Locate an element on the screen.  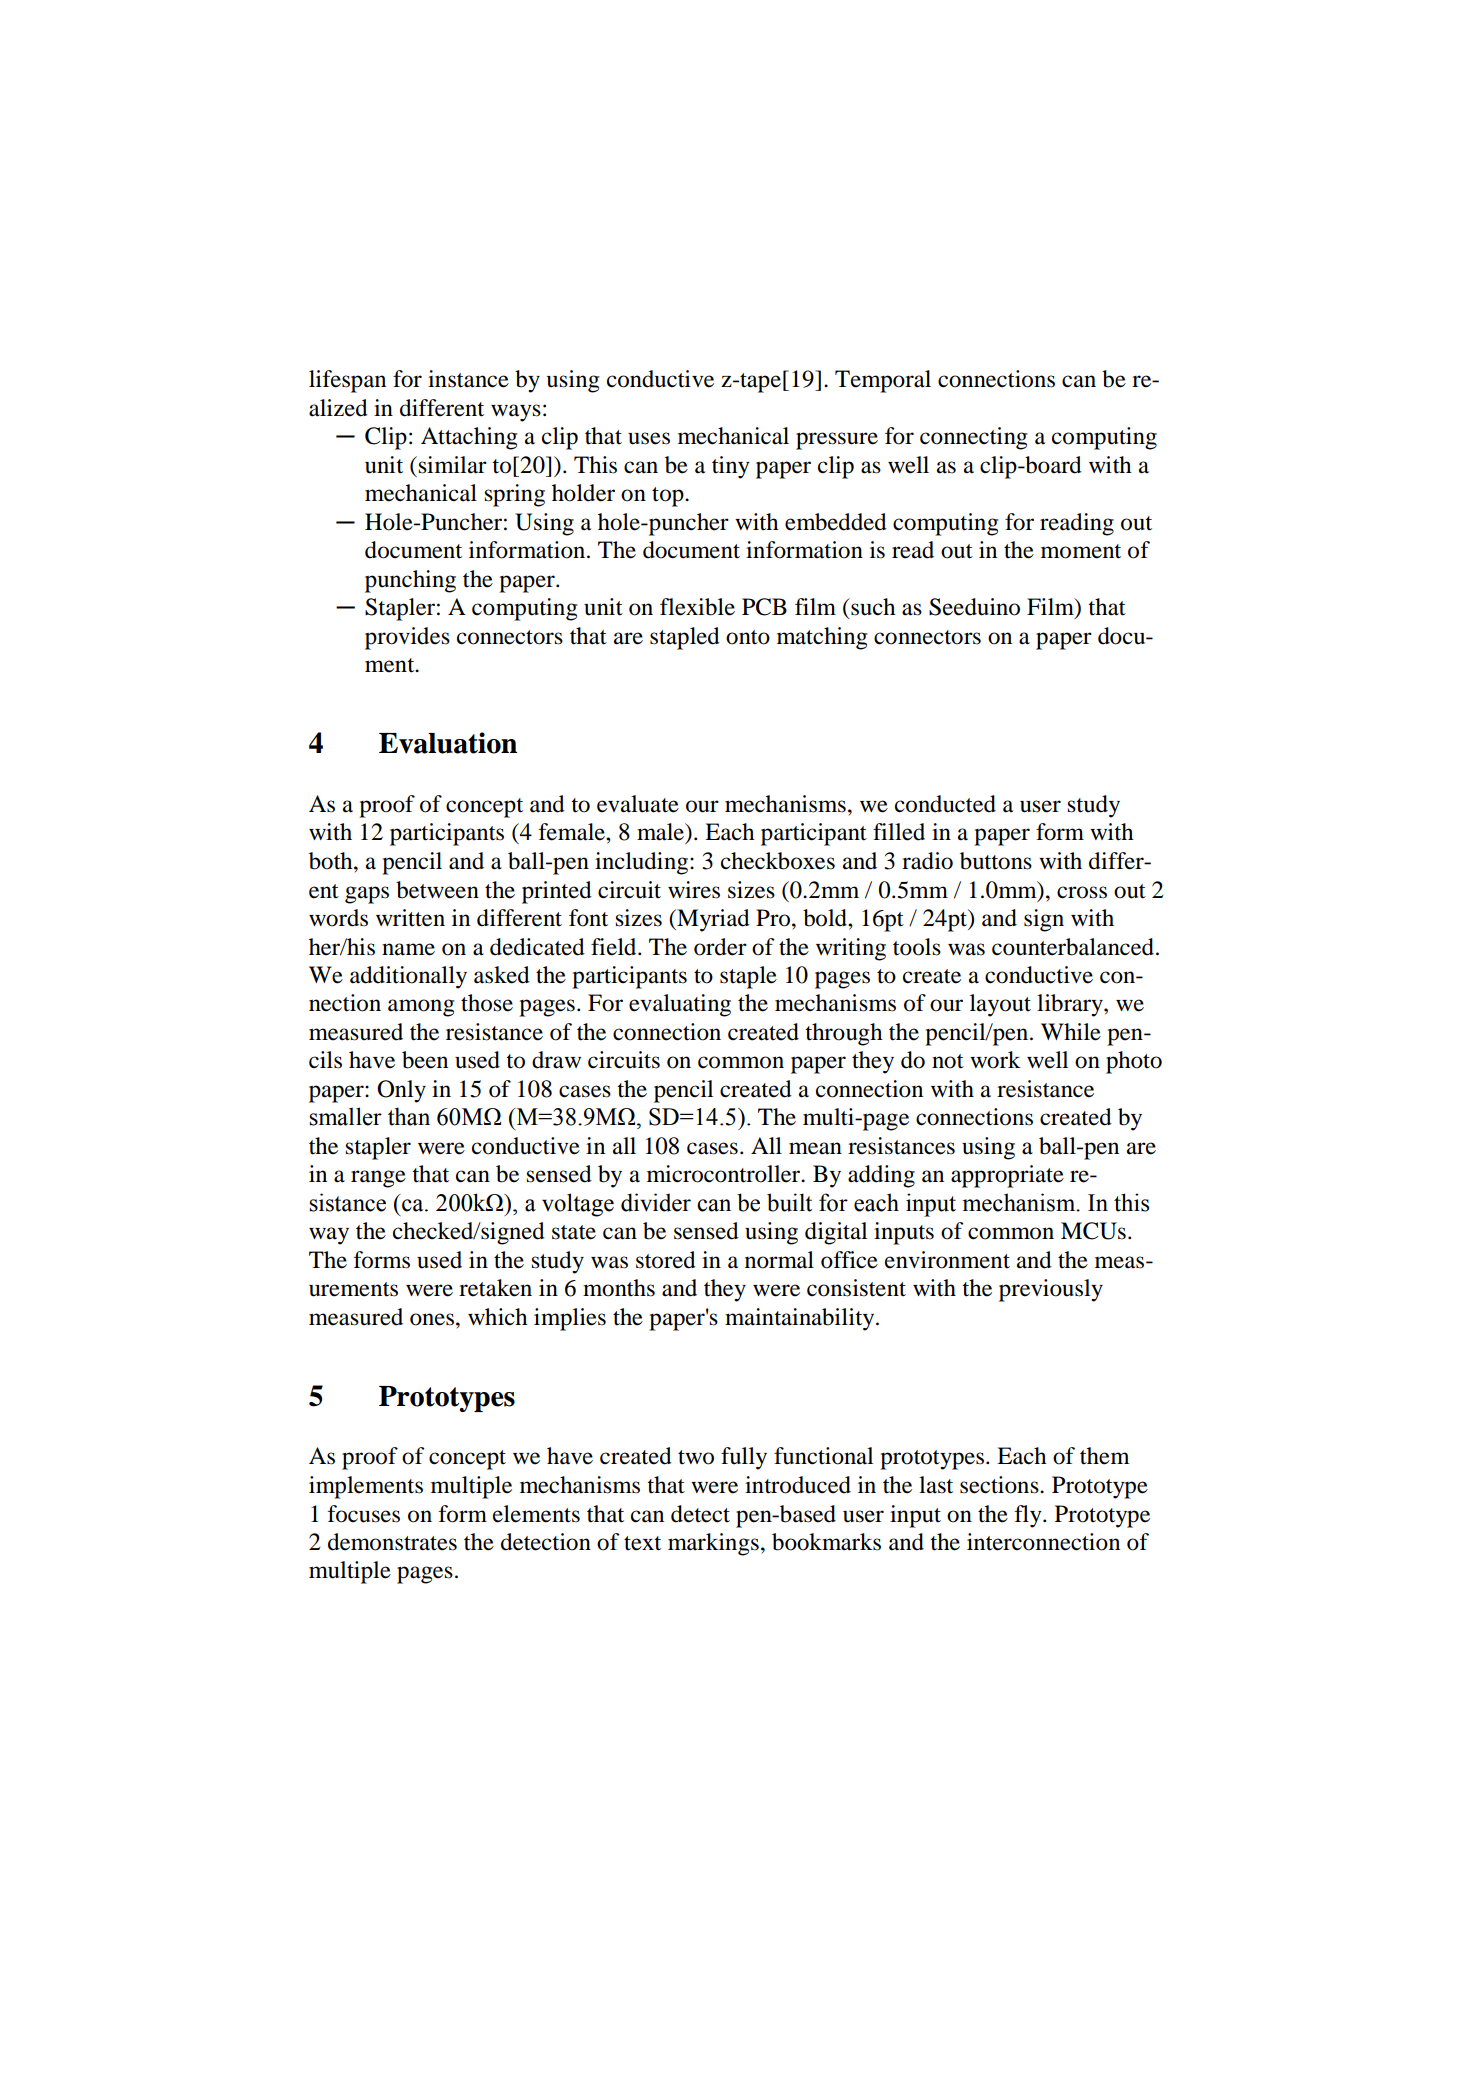
markings is located at coordinates (713, 1544).
